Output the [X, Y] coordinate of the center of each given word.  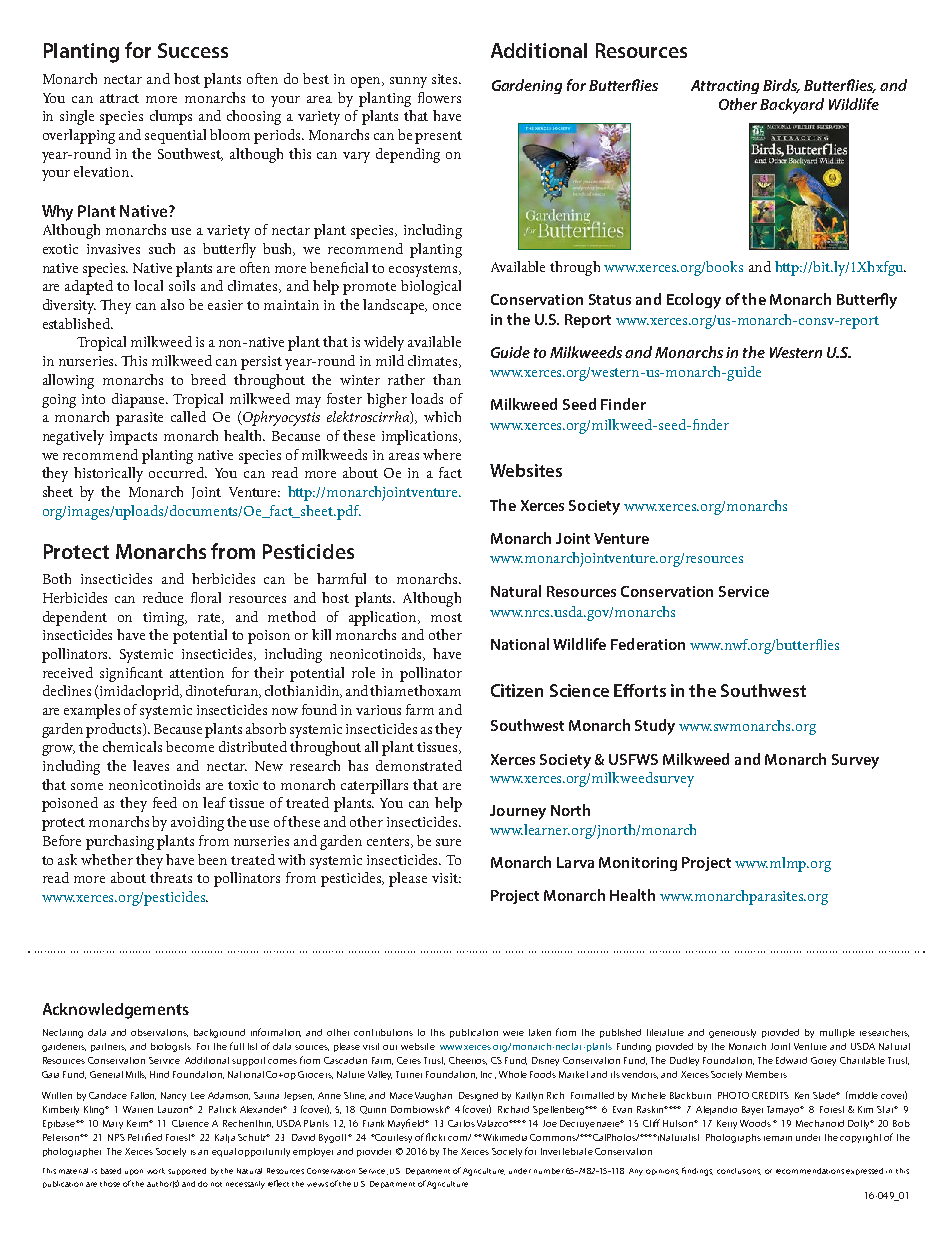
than [447, 379]
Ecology [694, 301]
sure [448, 842]
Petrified [145, 1137]
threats [171, 877]
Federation [648, 644]
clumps [171, 117]
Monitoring [638, 864]
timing [165, 619]
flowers [439, 97]
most [446, 617]
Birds [781, 86]
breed [208, 379]
